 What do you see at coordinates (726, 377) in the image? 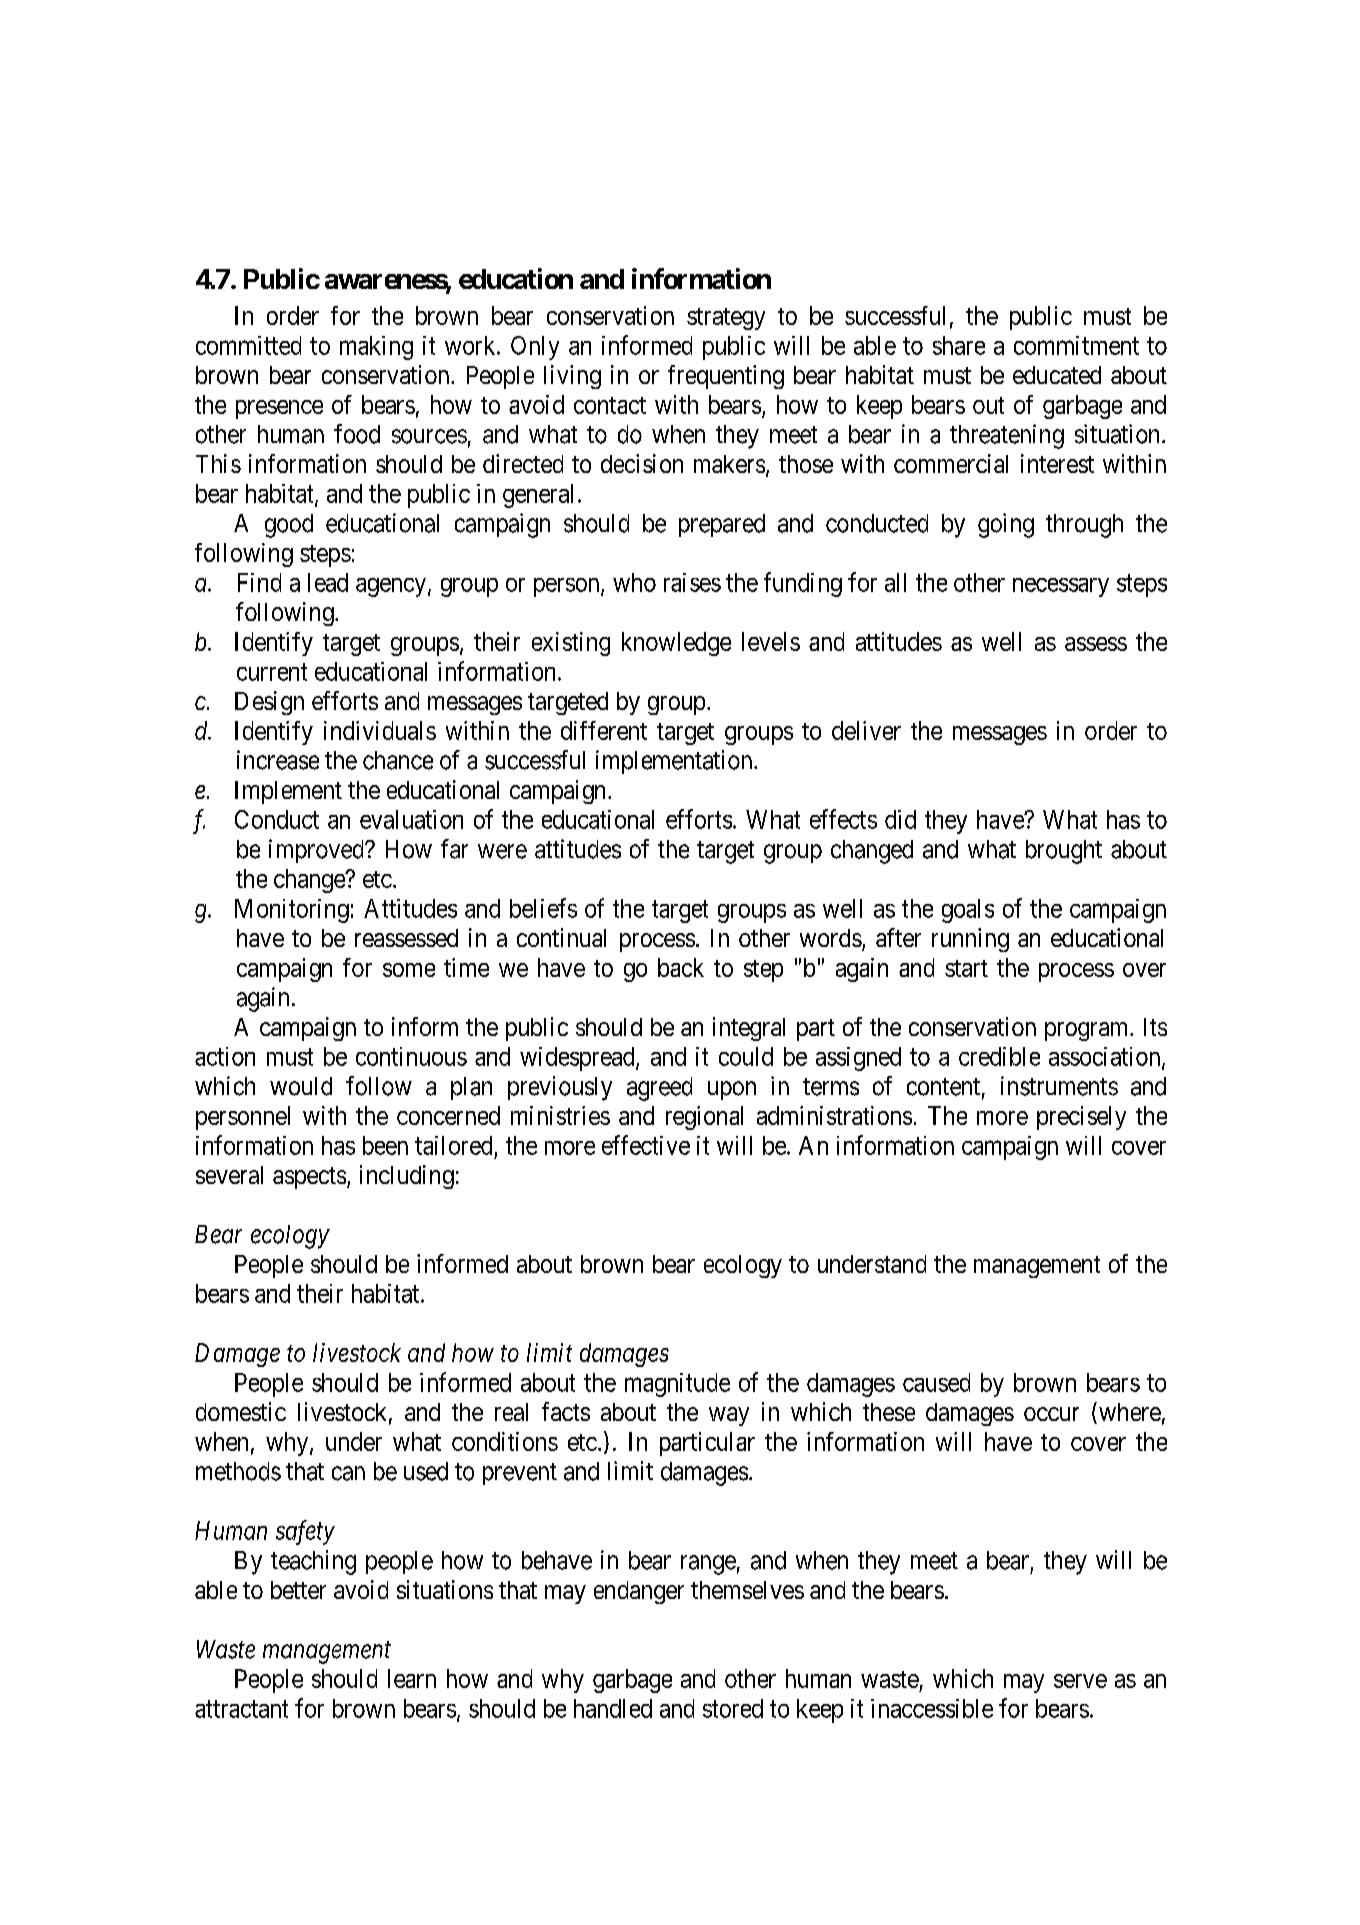
I see `frequenting` at bounding box center [726, 377].
